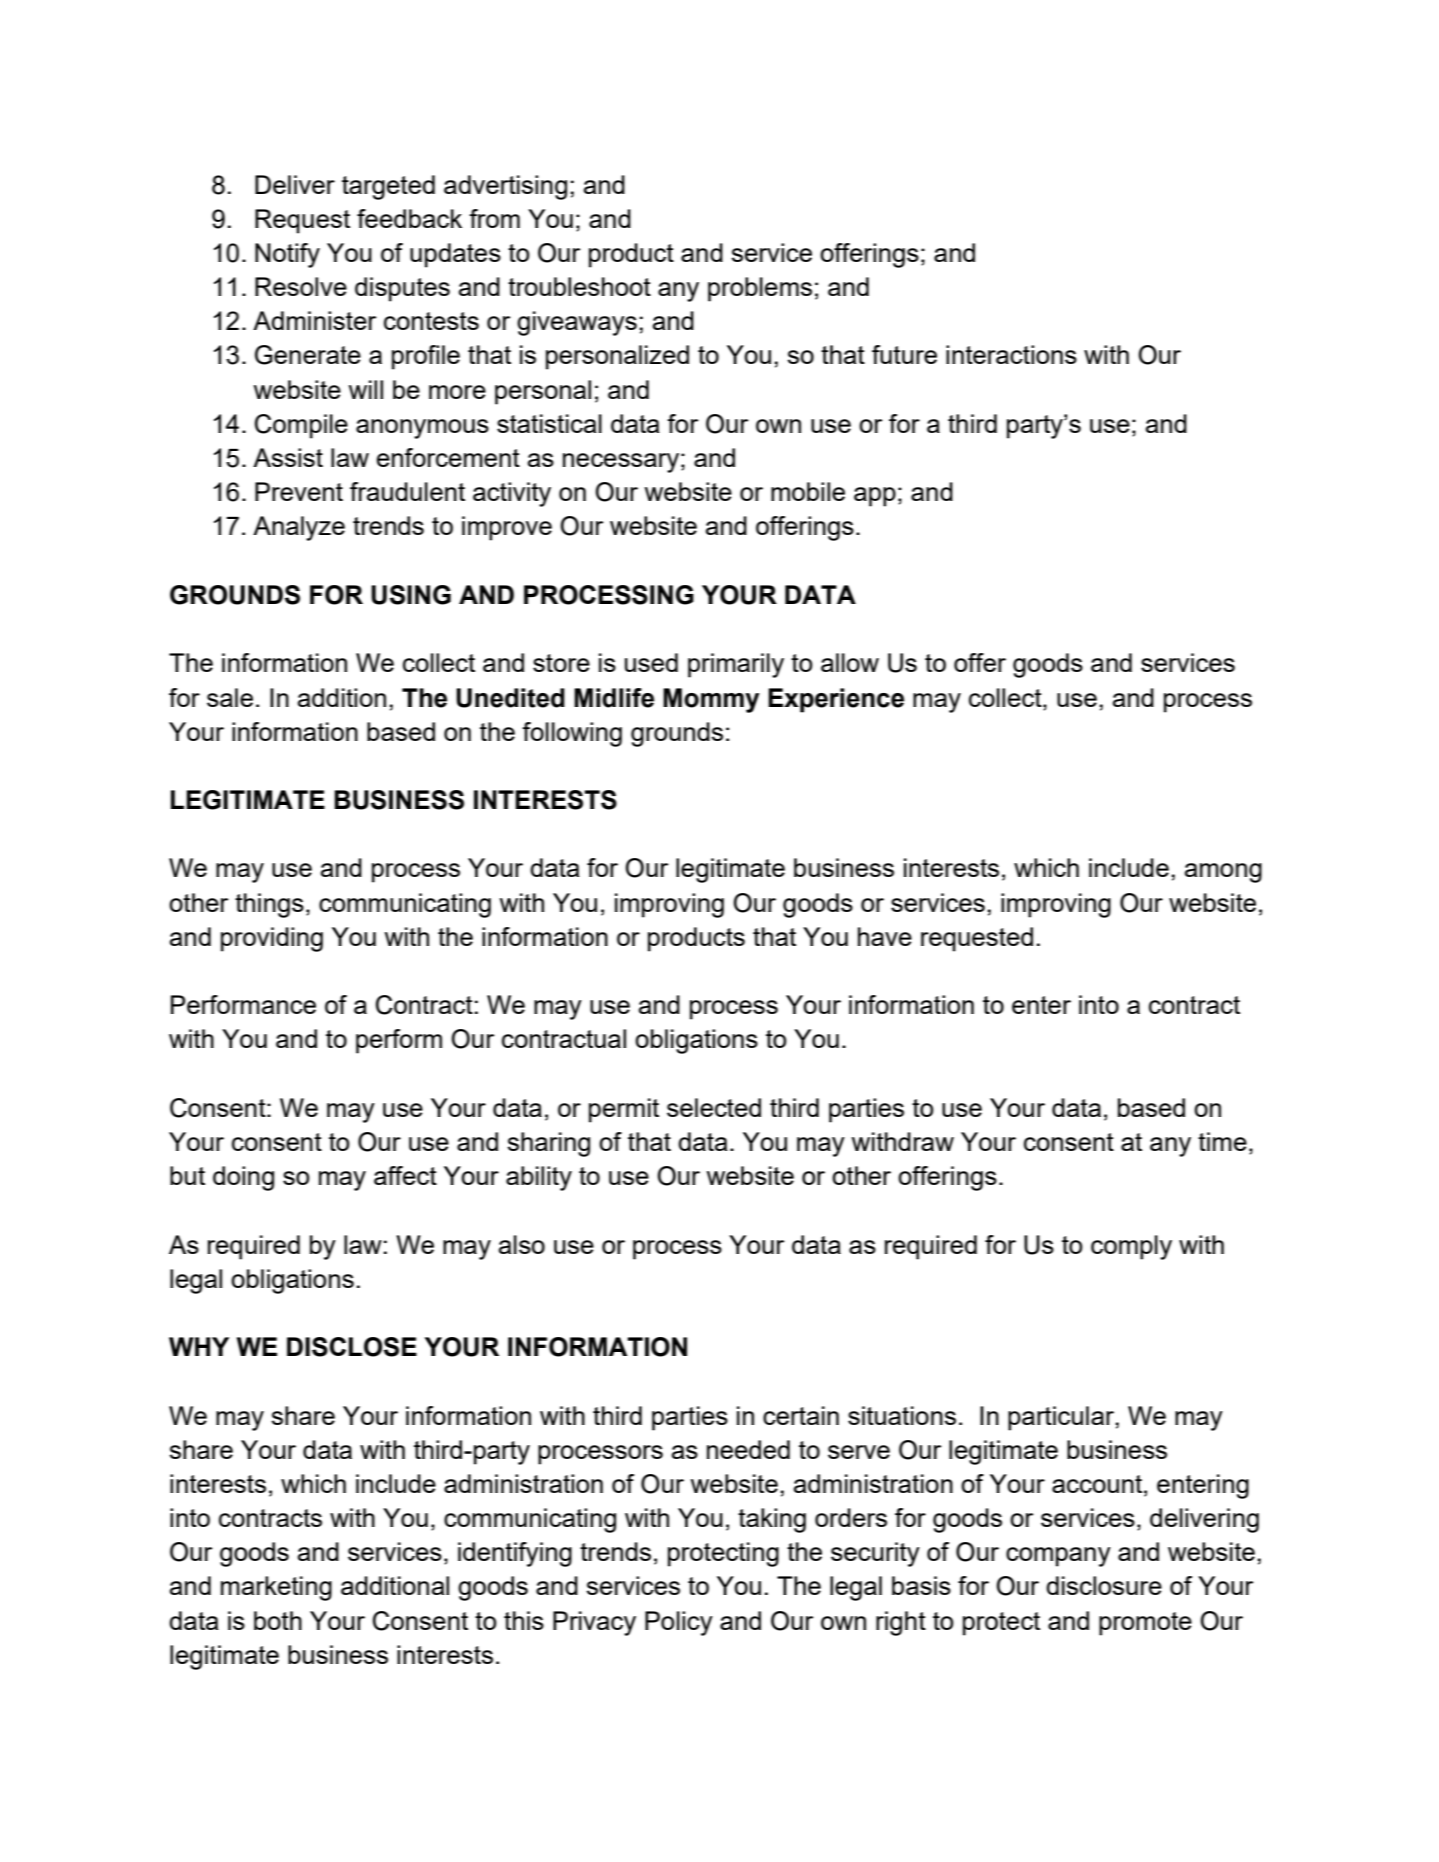  I want to click on problems, so click(760, 289).
